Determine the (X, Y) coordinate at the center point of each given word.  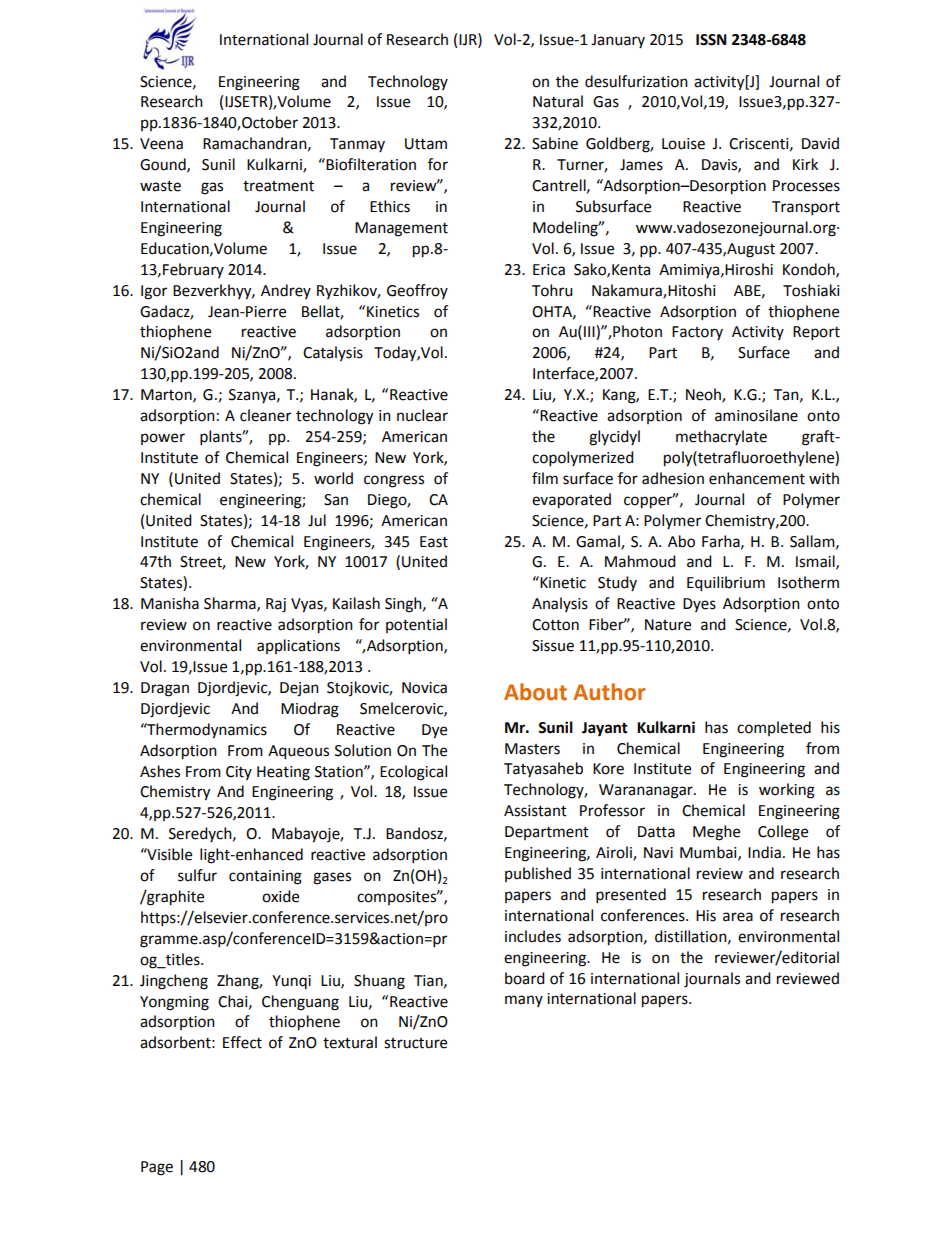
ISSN (711, 40)
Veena (161, 144)
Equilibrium (726, 584)
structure (415, 1043)
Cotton (555, 625)
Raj (276, 605)
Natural (558, 101)
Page (157, 1168)
